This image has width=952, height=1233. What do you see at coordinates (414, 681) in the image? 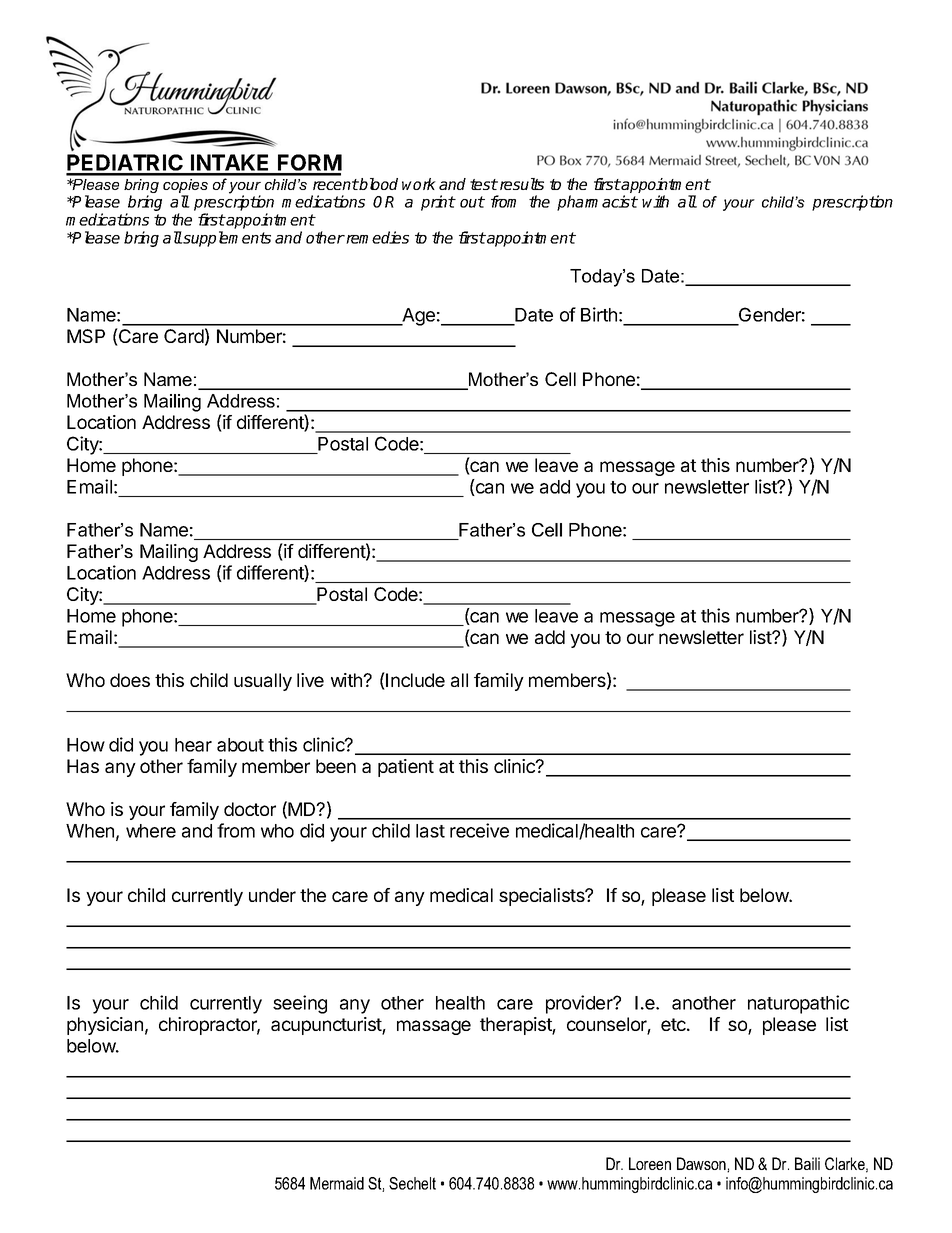
I see `Include` at bounding box center [414, 681].
